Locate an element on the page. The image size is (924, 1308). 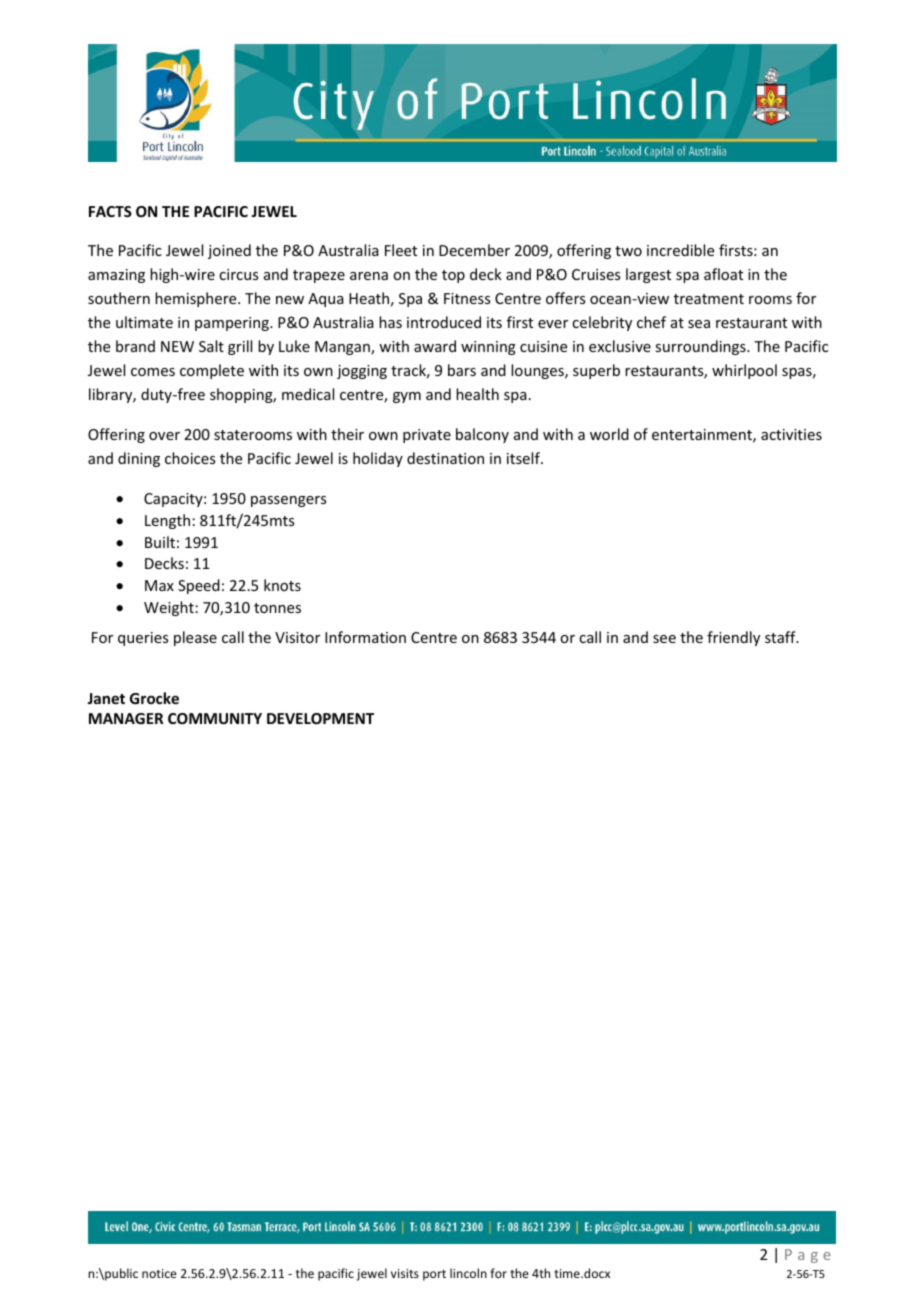
port is located at coordinates (434, 1275).
